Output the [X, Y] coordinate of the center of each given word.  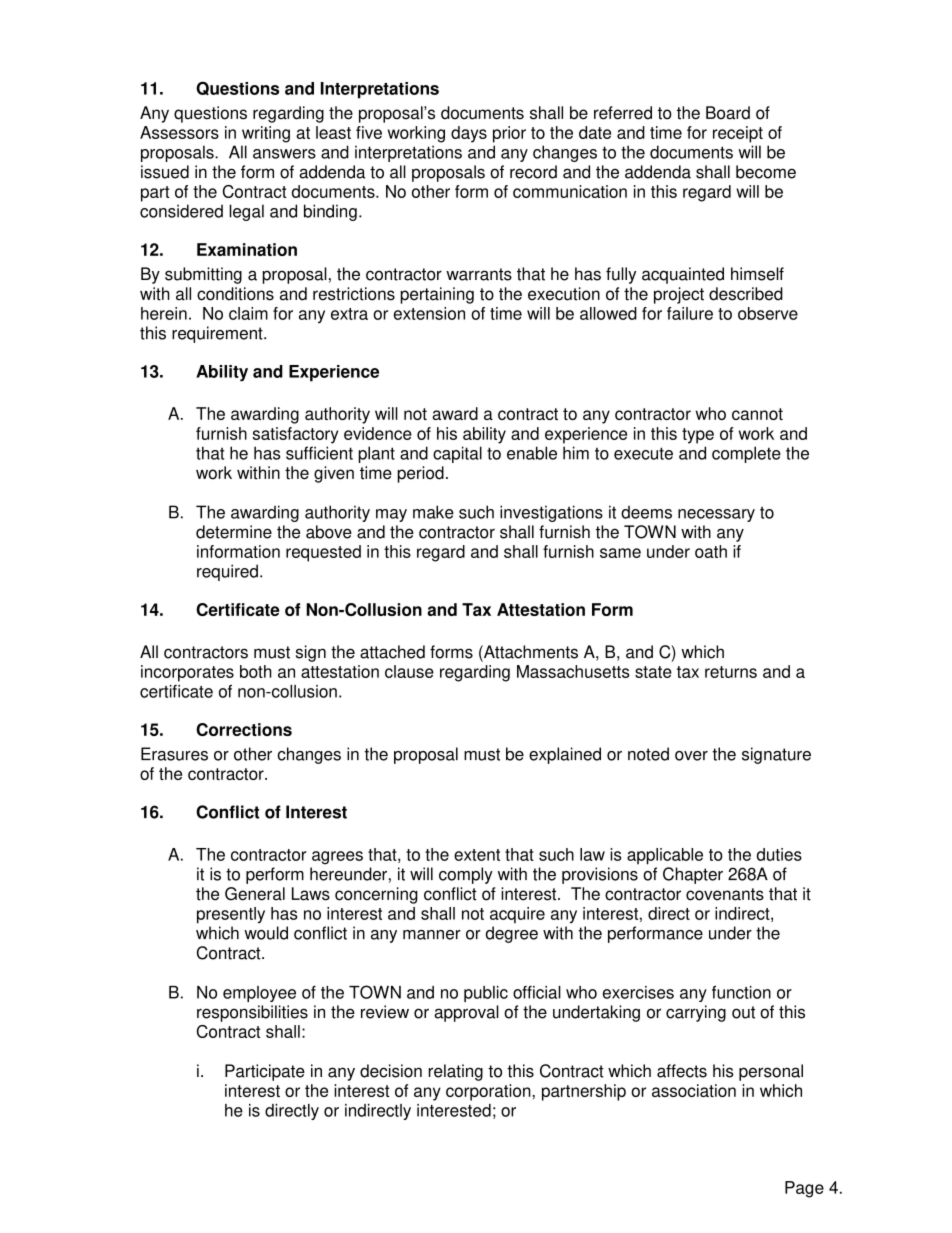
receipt [738, 134]
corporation [489, 1092]
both [256, 671]
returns [731, 672]
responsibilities [252, 1013]
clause [409, 671]
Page [804, 1189]
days [469, 134]
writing [266, 134]
